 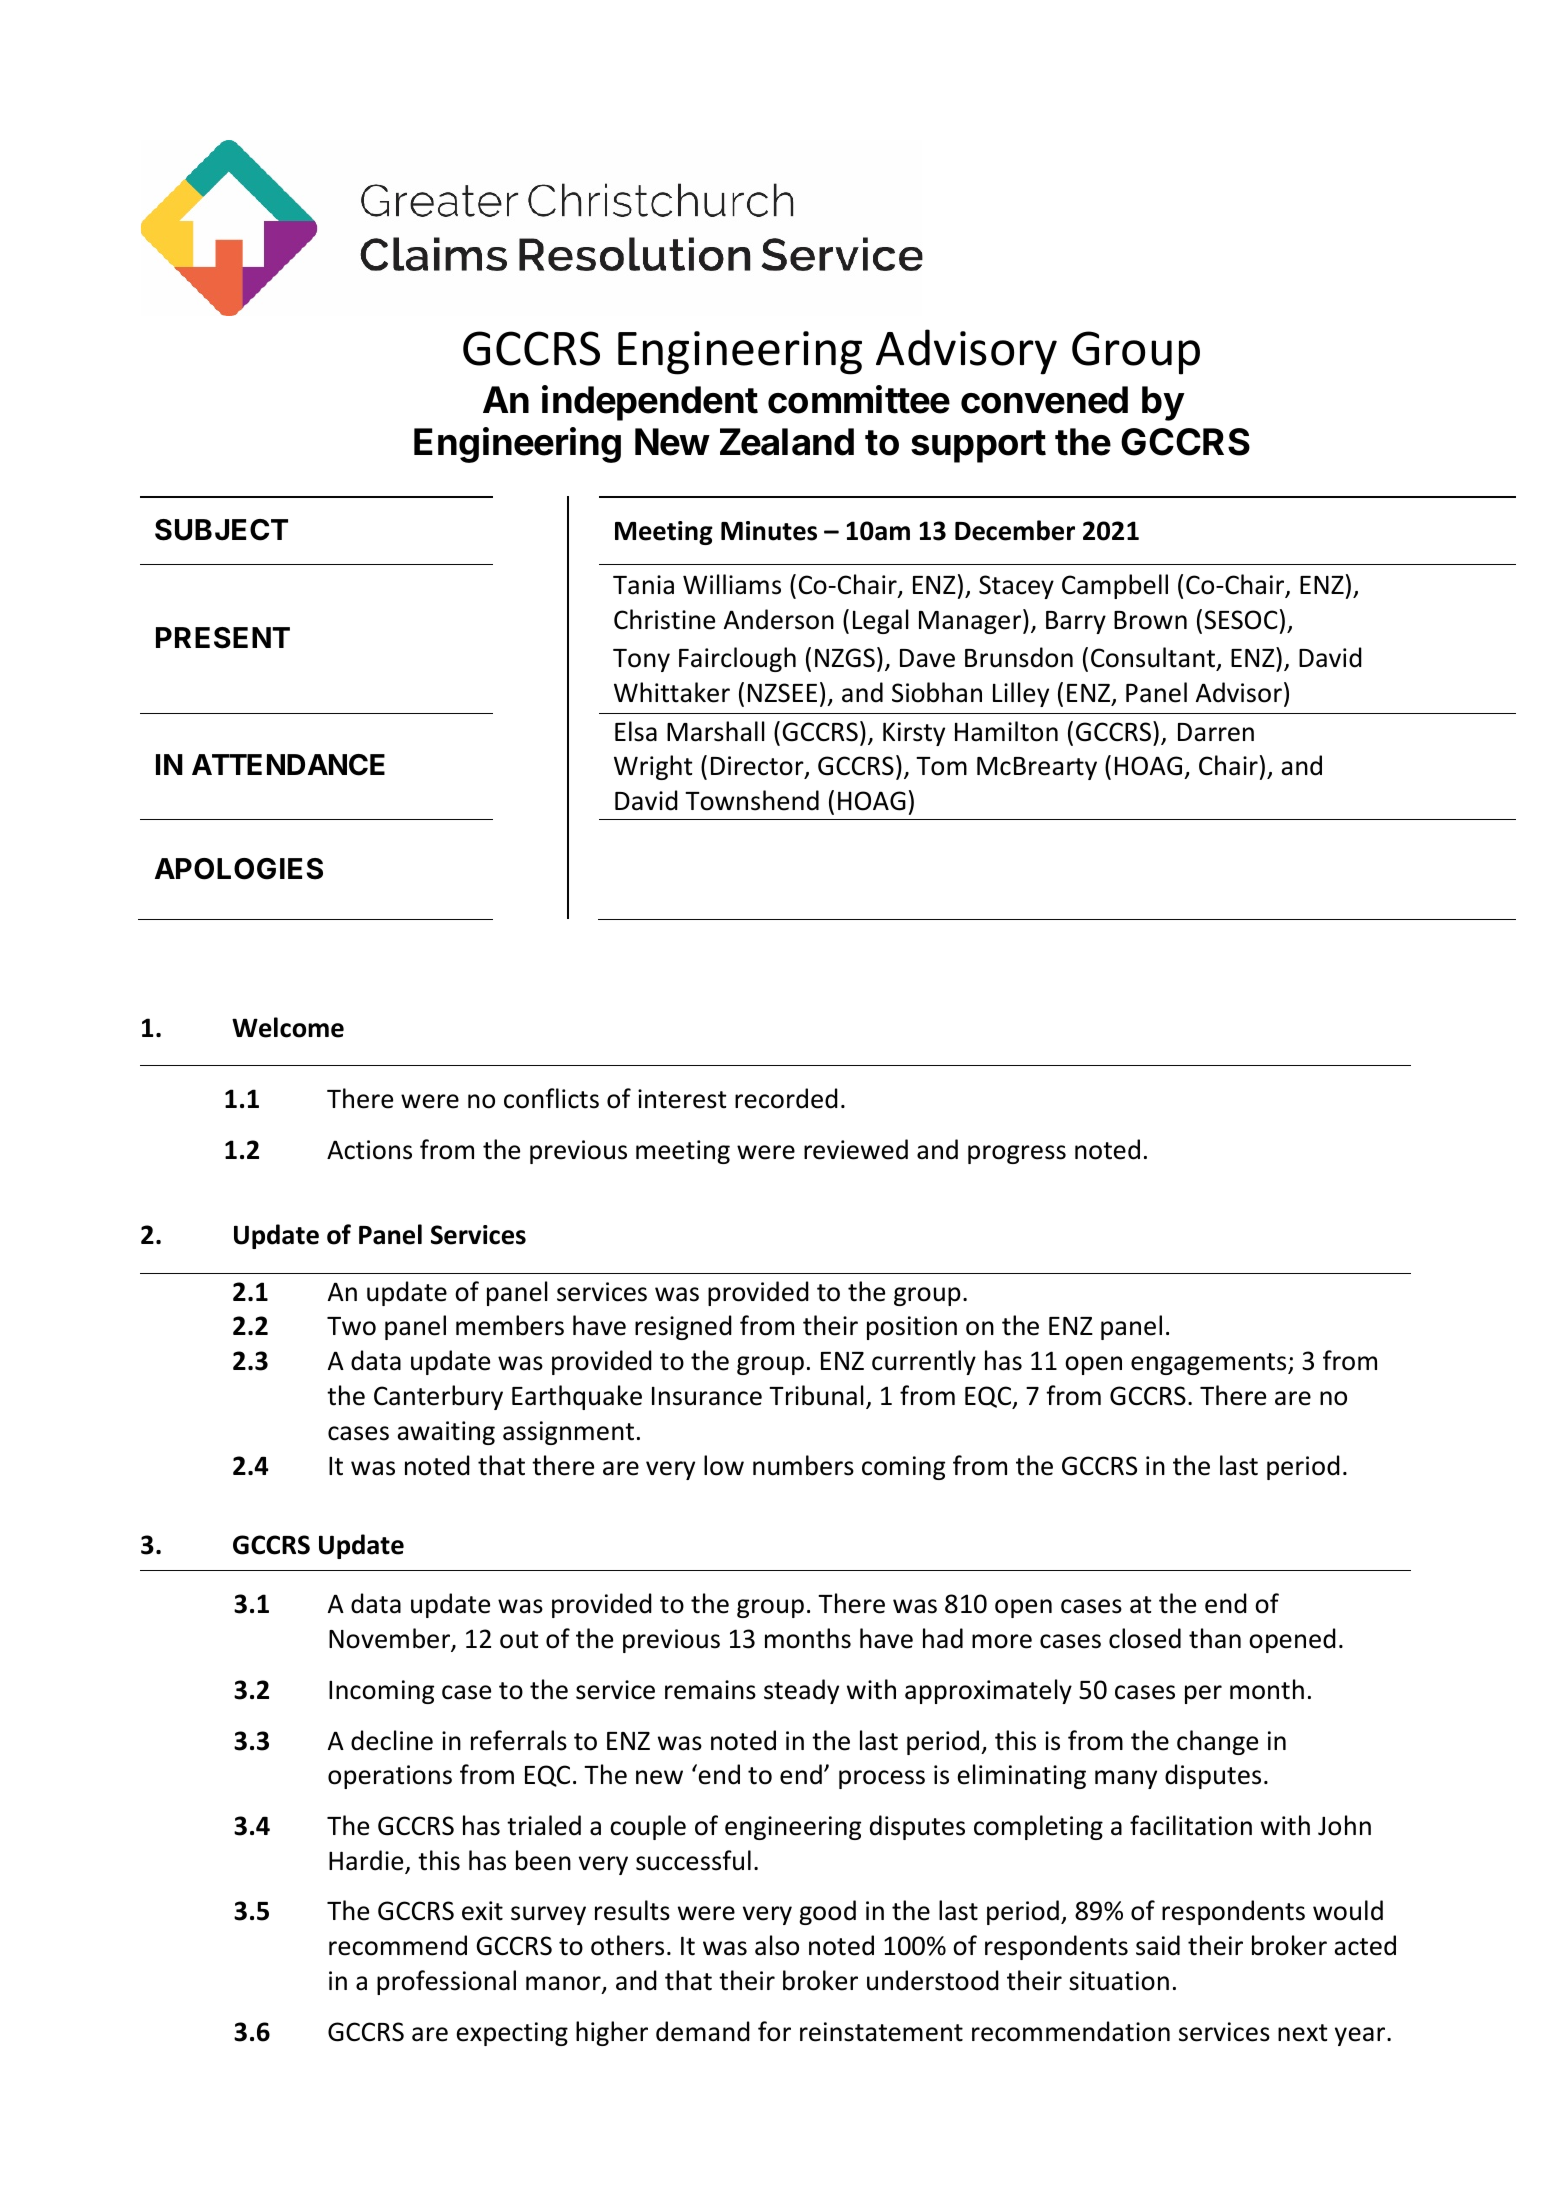 What do you see at coordinates (786, 1098) in the page?
I see `recorded` at bounding box center [786, 1098].
